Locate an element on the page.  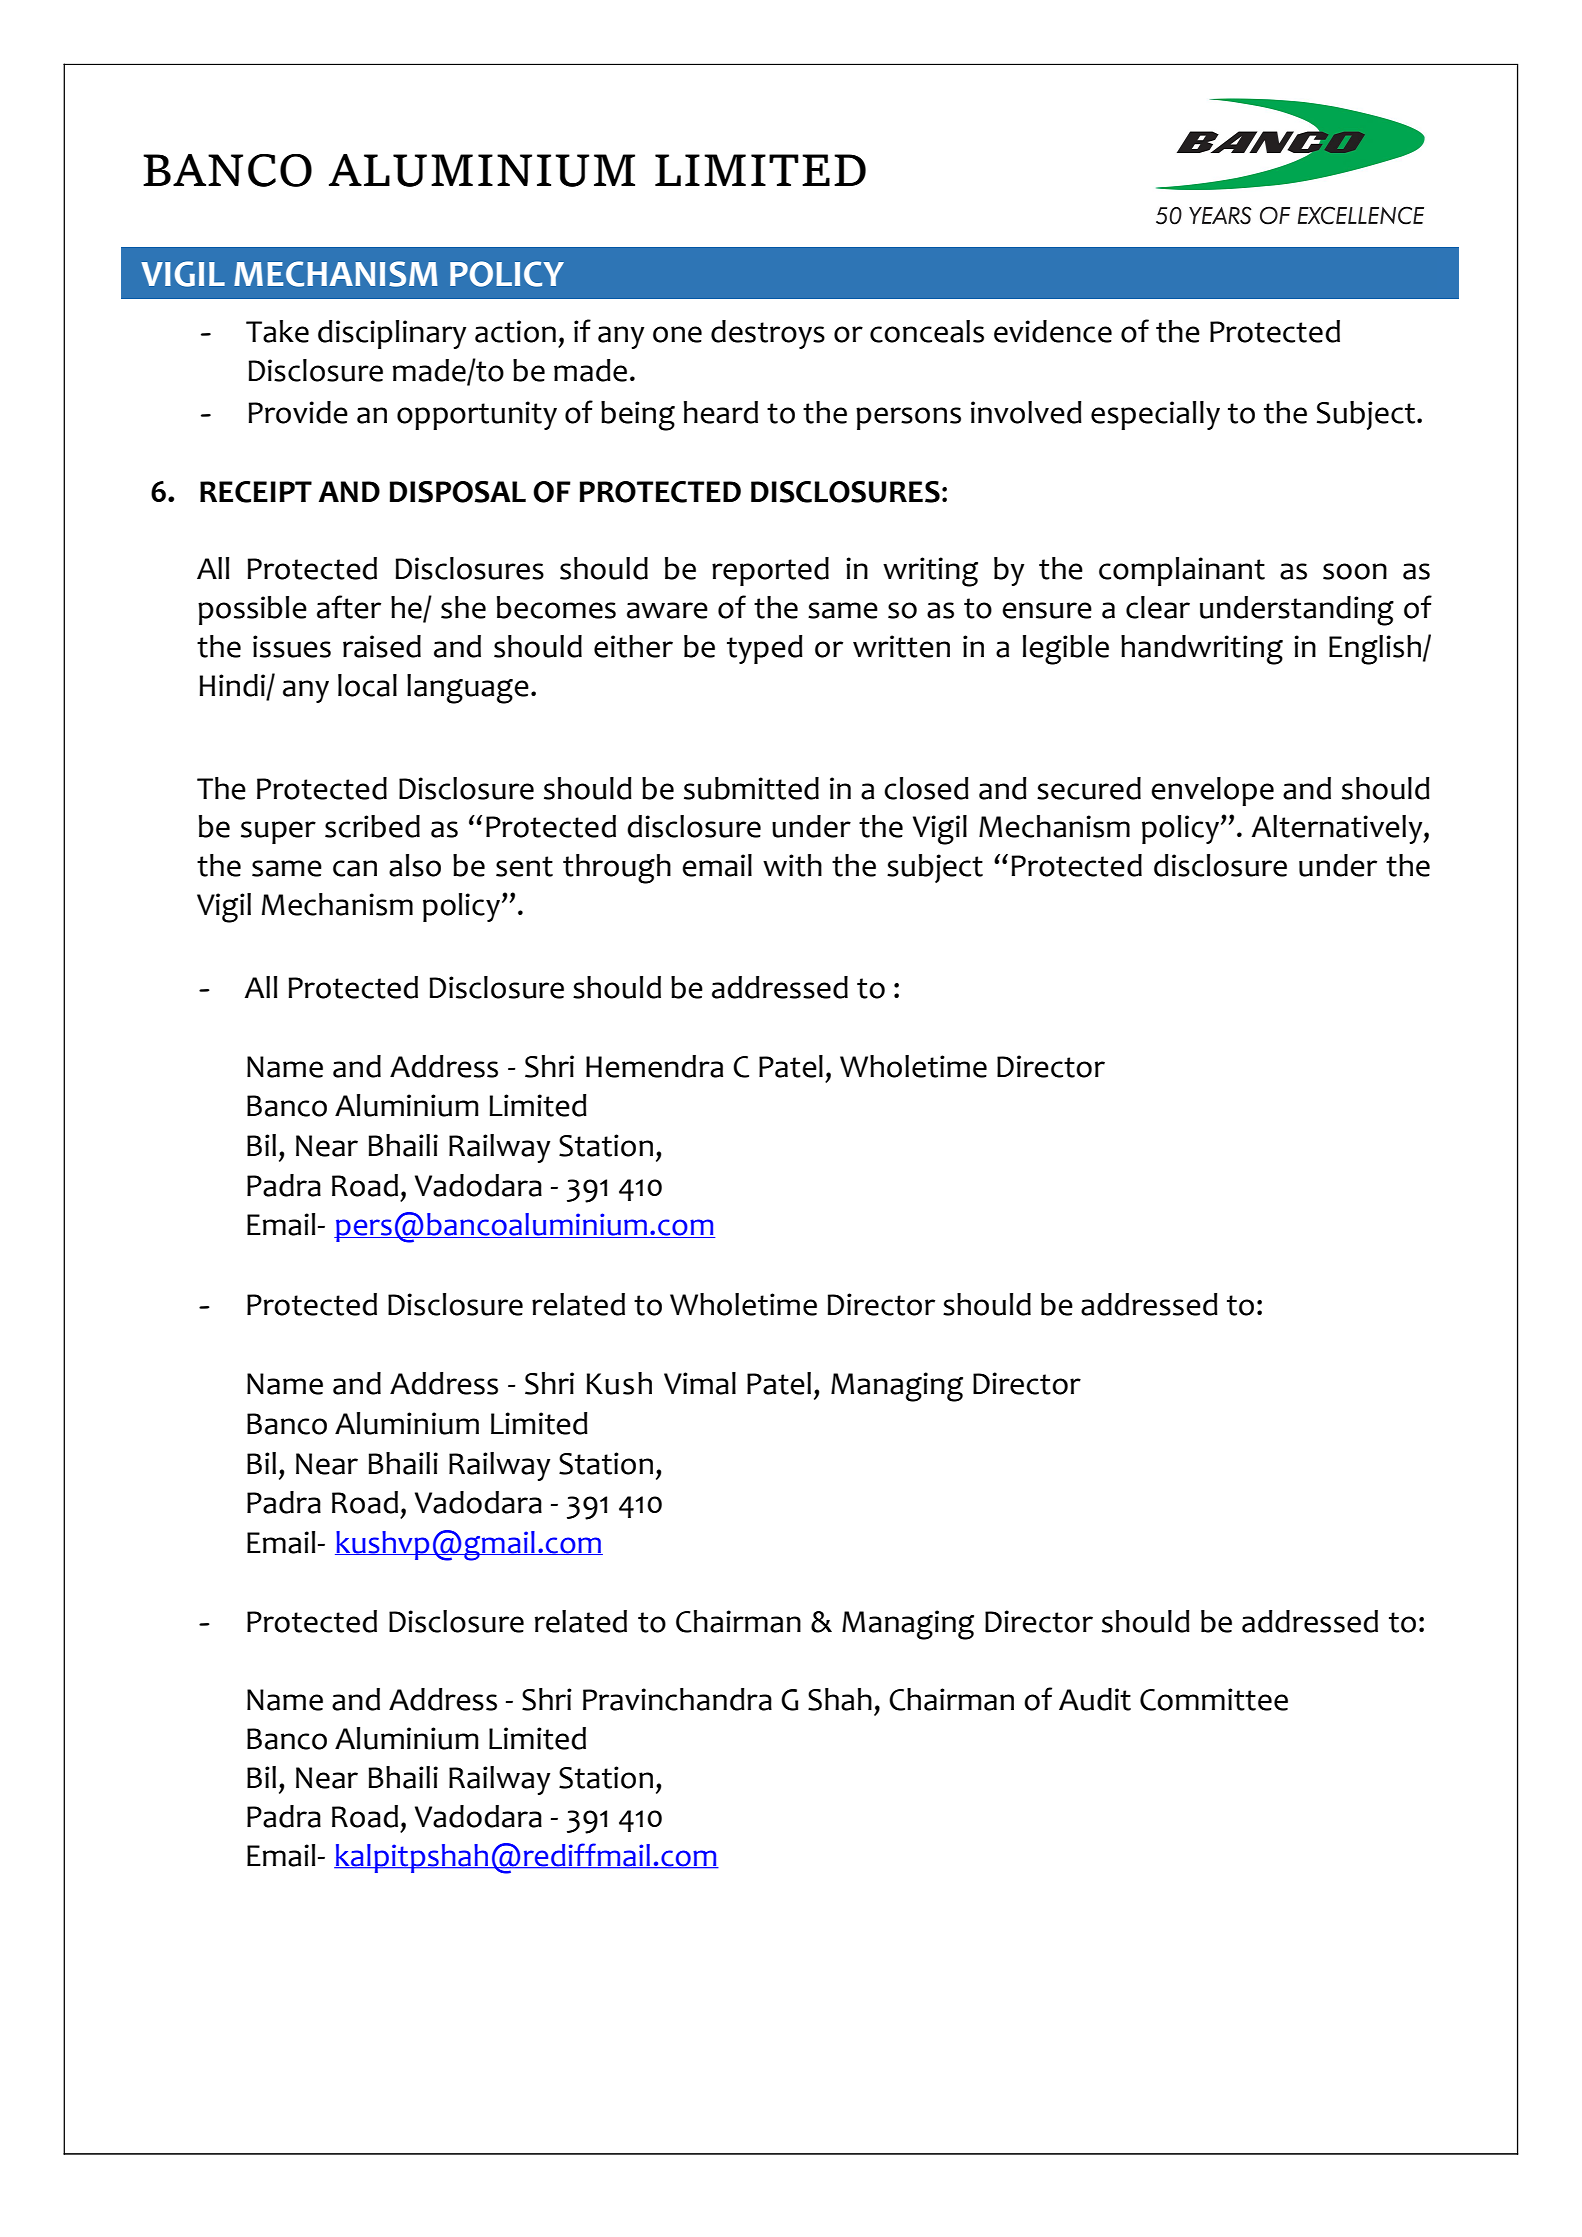
secured is located at coordinates (1089, 788).
